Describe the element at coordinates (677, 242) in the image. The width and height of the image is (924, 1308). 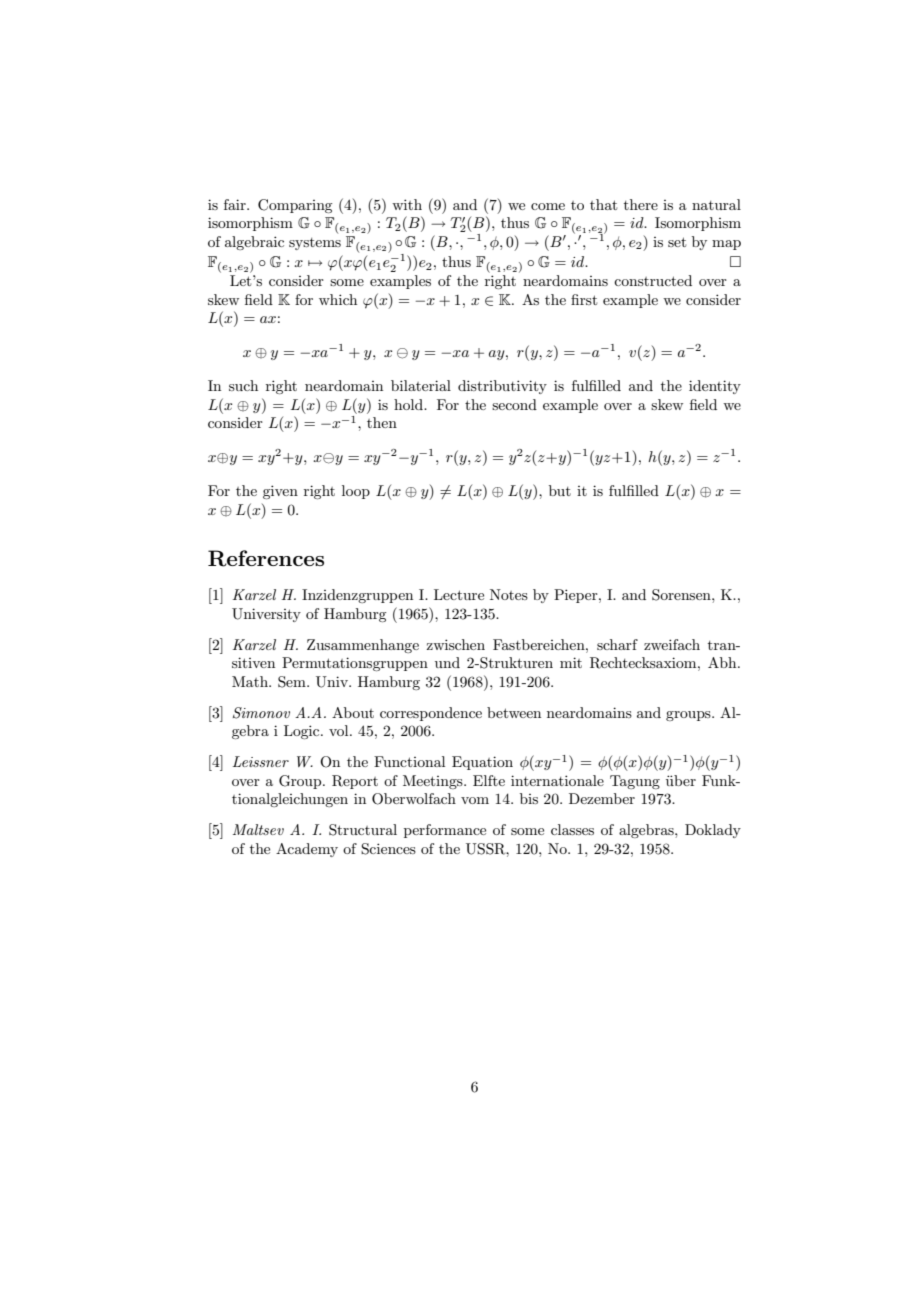
I see `set` at that location.
